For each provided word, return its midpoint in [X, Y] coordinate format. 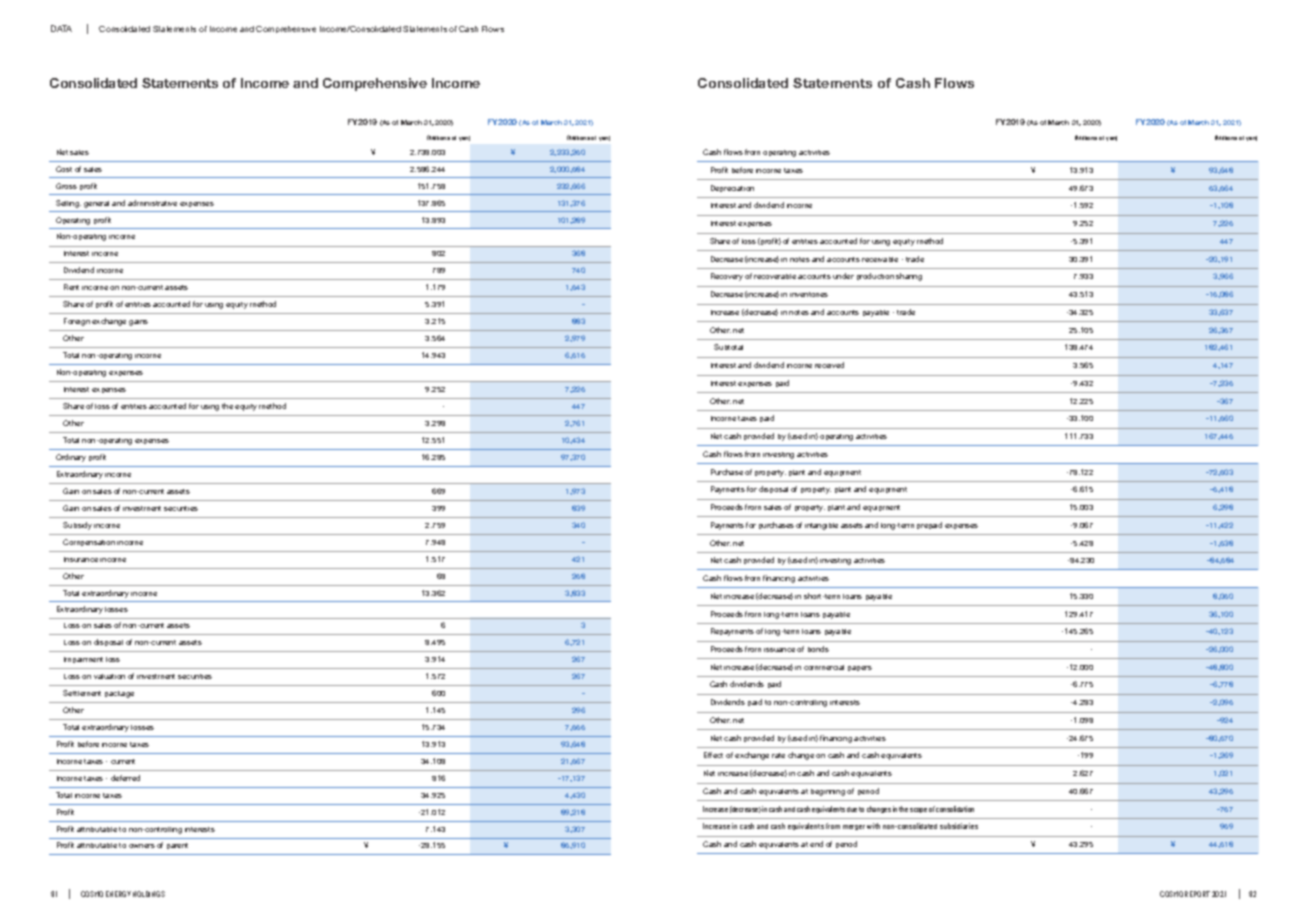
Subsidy [77, 526]
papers [860, 668]
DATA [61, 28]
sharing [909, 277]
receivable [880, 259]
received [829, 365]
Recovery [727, 277]
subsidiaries [959, 826]
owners [142, 846]
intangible [821, 526]
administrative [152, 203]
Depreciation [732, 188]
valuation [109, 676]
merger [854, 827]
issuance [779, 650]
